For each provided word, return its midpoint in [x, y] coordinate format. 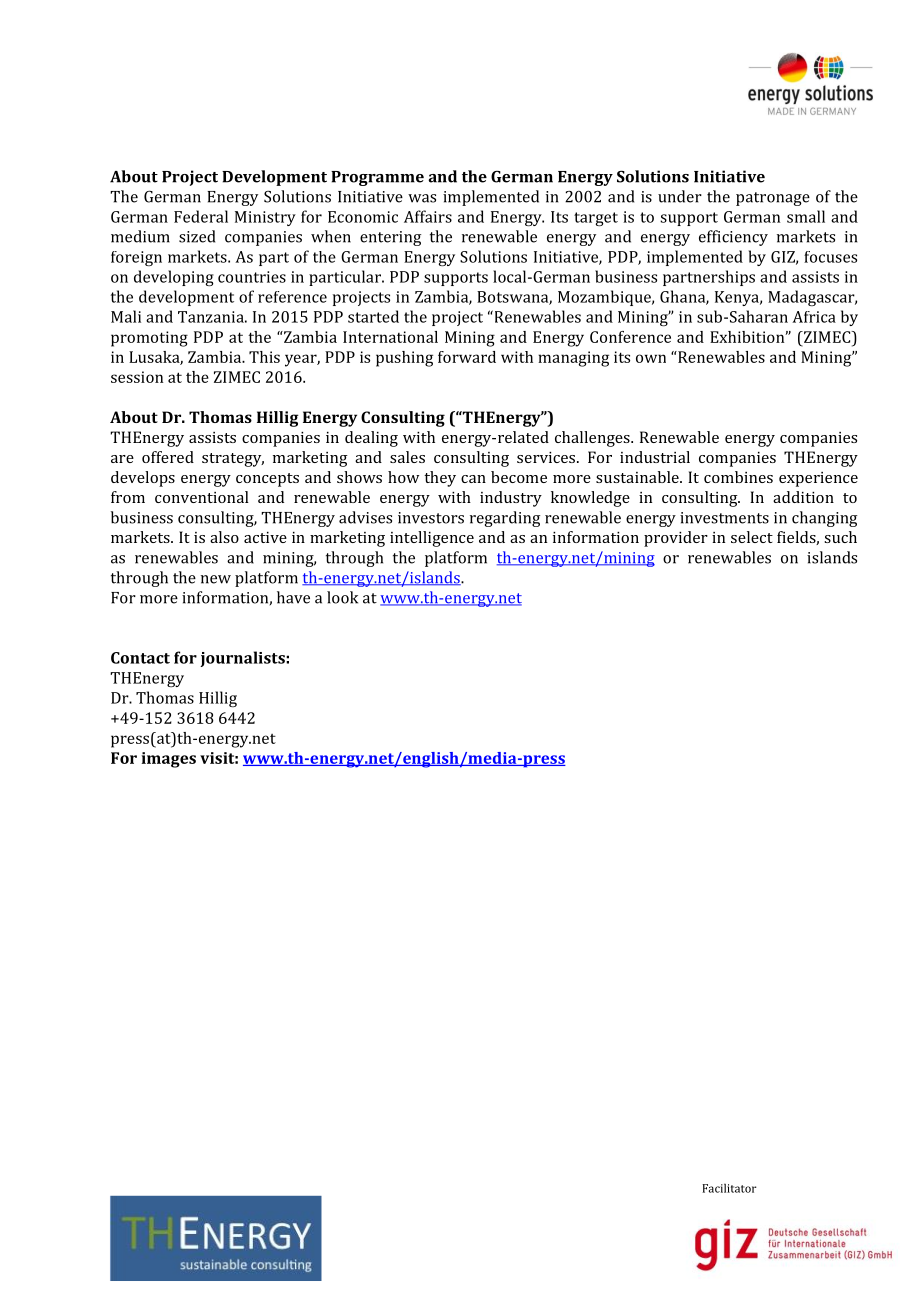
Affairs [428, 216]
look [342, 597]
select [752, 537]
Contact [140, 658]
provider [676, 539]
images [169, 760]
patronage [773, 199]
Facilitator [729, 1188]
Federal [201, 216]
